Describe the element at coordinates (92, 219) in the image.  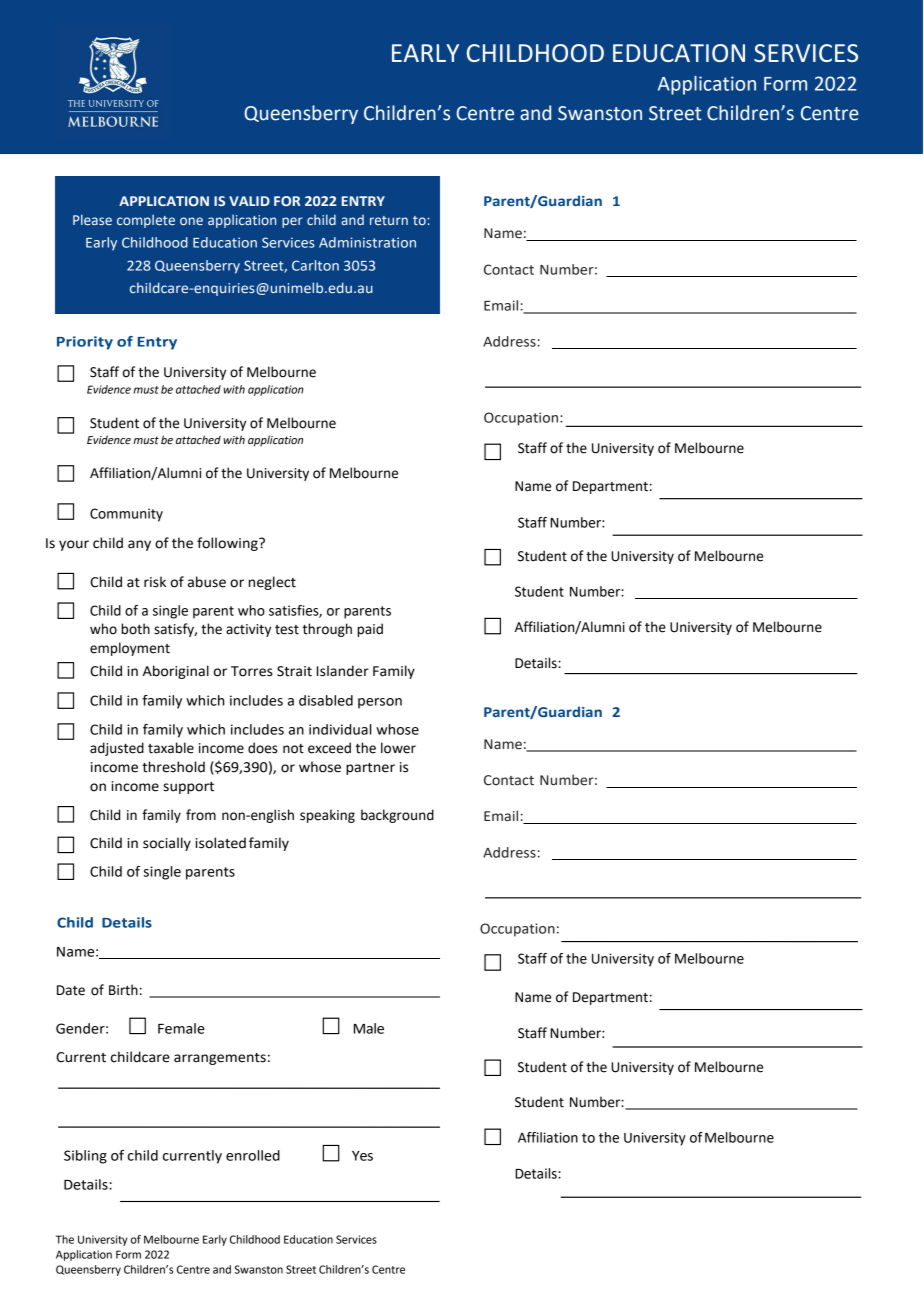
I see `Please` at that location.
